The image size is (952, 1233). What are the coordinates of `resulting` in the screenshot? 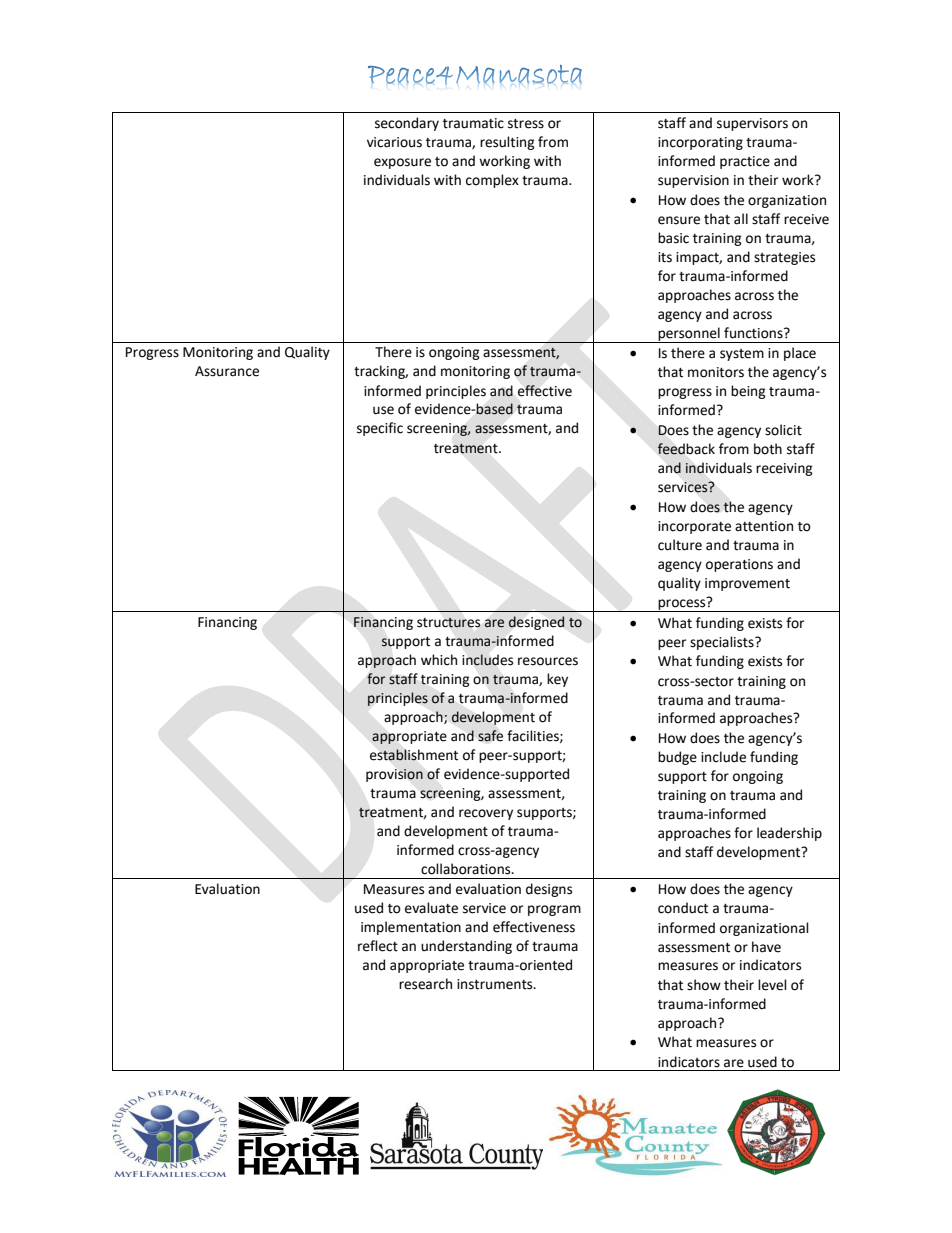 It's located at (507, 143).
